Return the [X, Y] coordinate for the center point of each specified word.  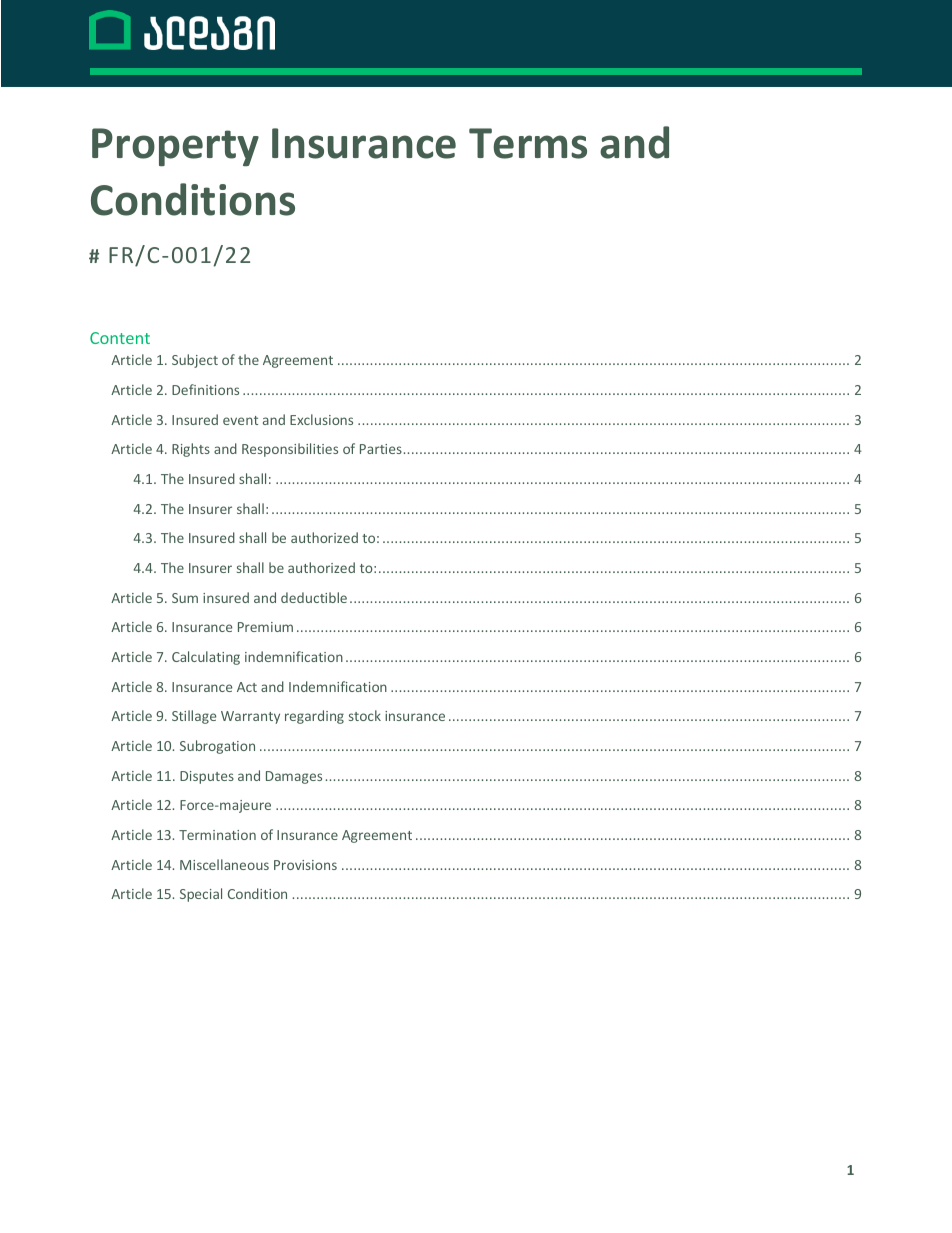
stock [365, 715]
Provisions [305, 865]
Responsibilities [290, 450]
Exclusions [321, 419]
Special [201, 895]
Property [175, 147]
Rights [191, 450]
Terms [528, 143]
